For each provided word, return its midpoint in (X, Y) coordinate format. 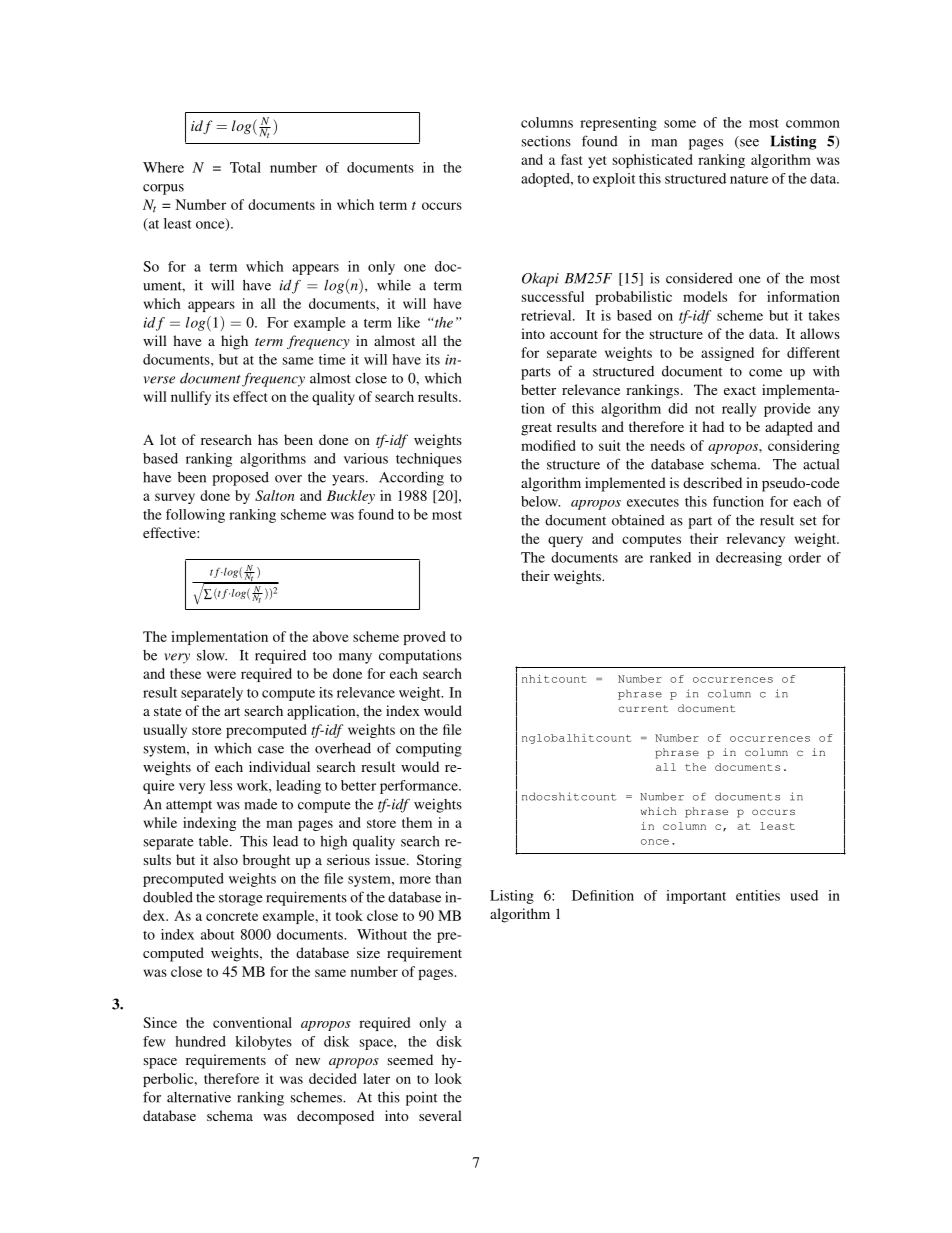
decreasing (749, 559)
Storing (439, 861)
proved (424, 638)
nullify (191, 398)
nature (749, 179)
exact (740, 390)
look (448, 1078)
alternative (199, 1097)
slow (212, 655)
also (225, 859)
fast (571, 159)
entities (758, 895)
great (536, 429)
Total (245, 167)
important (696, 897)
